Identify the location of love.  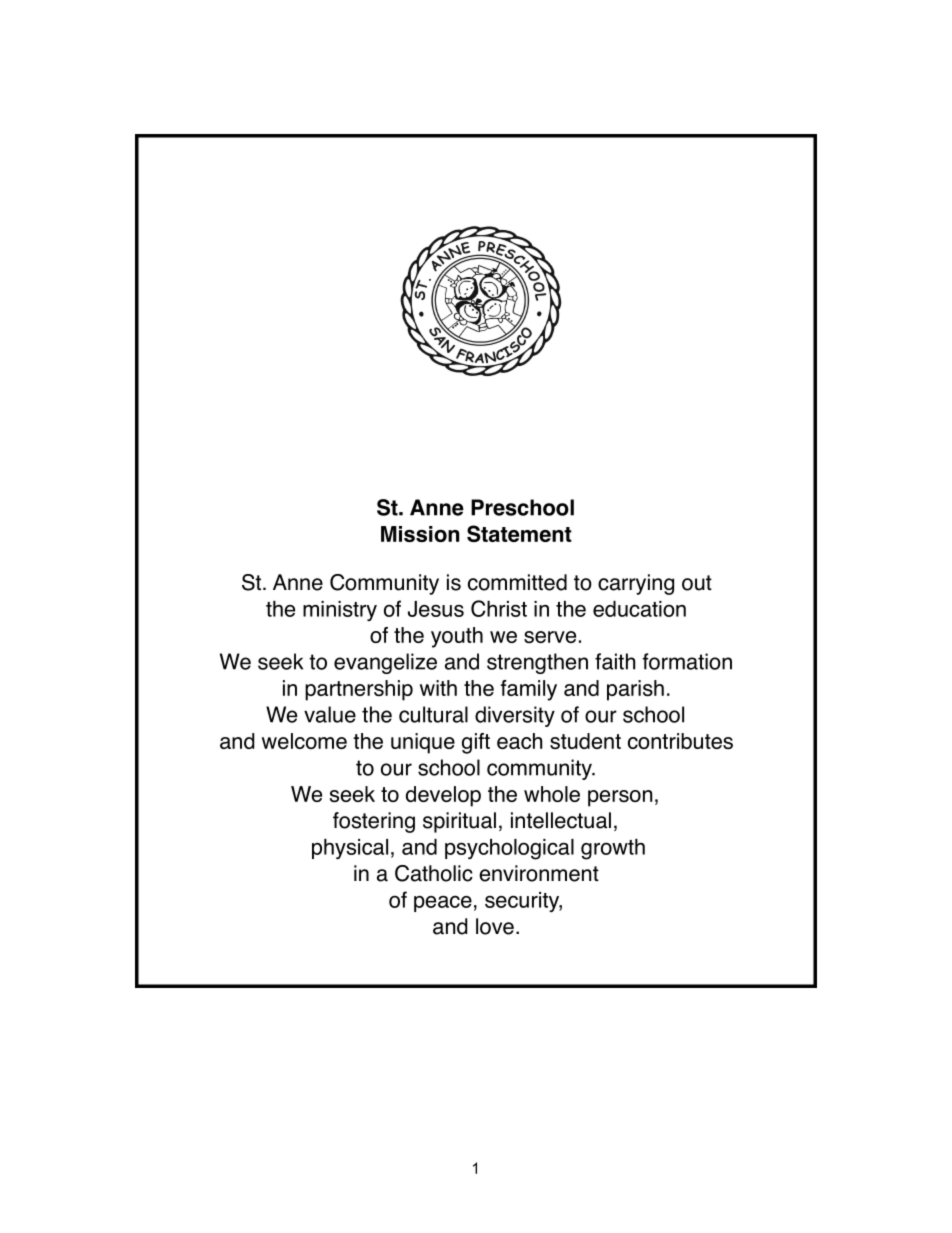
(495, 926).
